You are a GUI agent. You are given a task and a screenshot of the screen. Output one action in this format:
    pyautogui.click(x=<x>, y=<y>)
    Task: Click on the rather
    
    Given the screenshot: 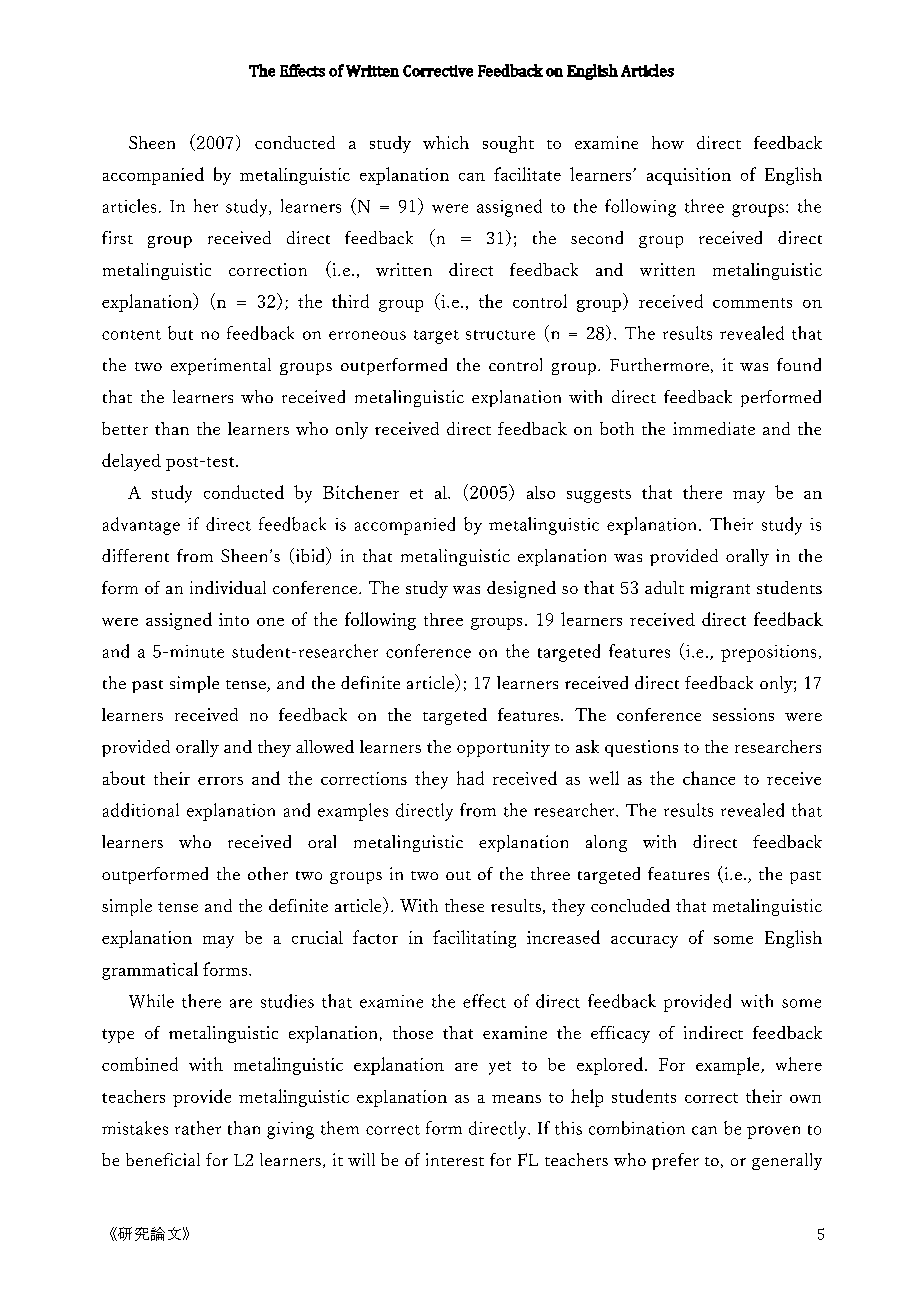 What is the action you would take?
    pyautogui.click(x=198, y=1128)
